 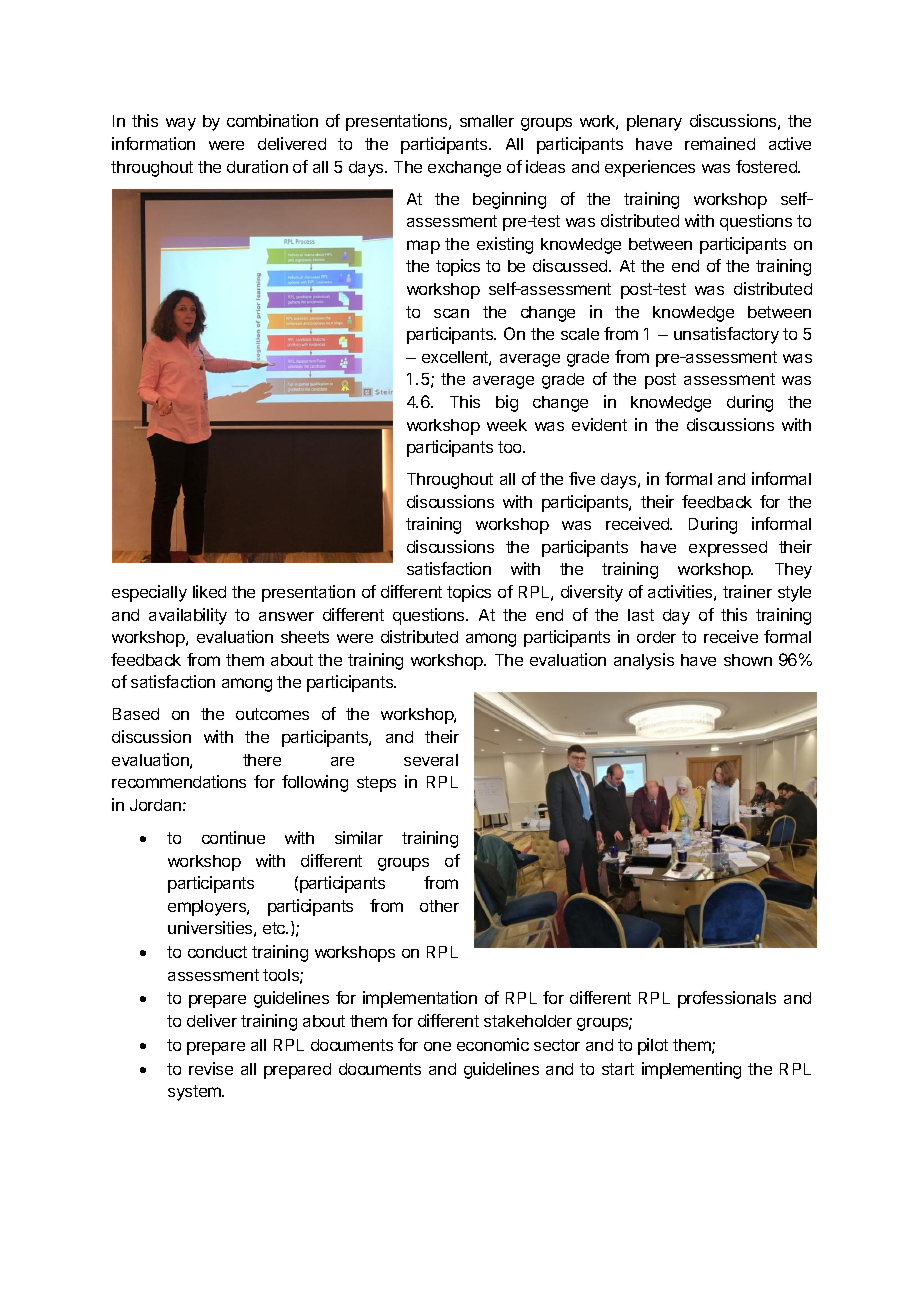 What do you see at coordinates (181, 124) in the screenshot?
I see `way` at bounding box center [181, 124].
